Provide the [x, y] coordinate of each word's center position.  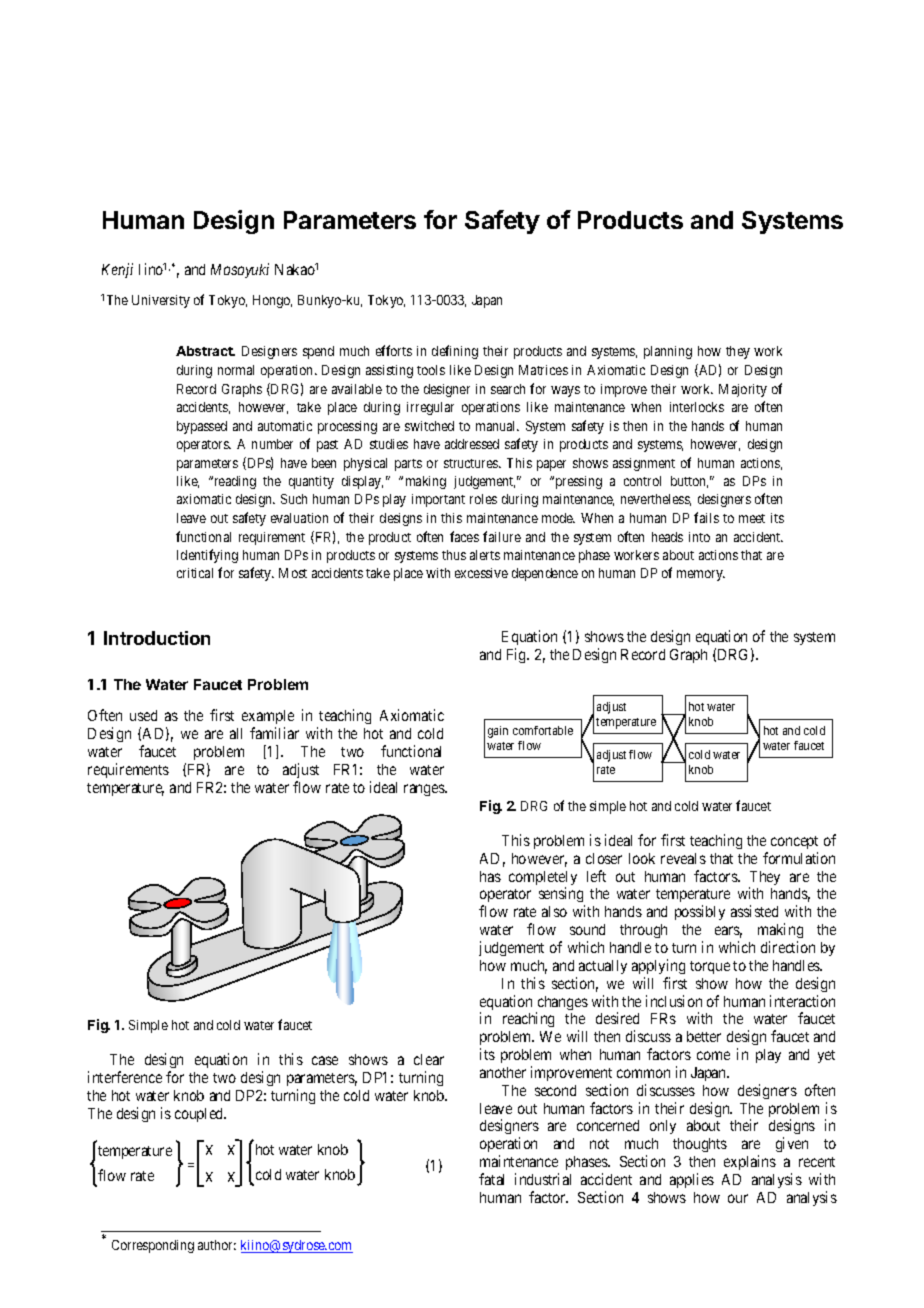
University [161, 301]
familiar [274, 733]
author [217, 1245]
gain [498, 732]
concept [794, 842]
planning [668, 352]
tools [431, 370]
